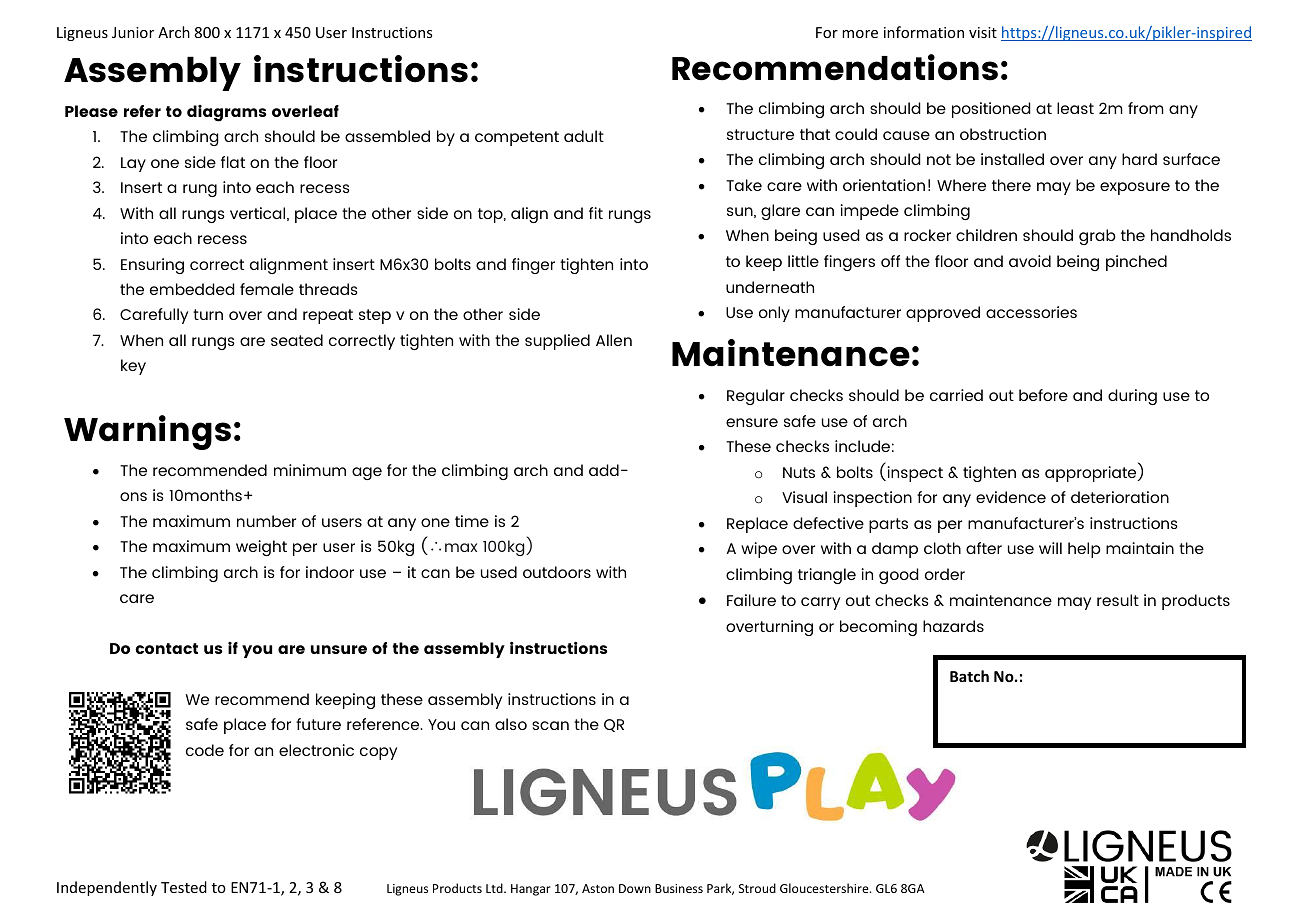  Describe the element at coordinates (310, 470) in the screenshot. I see `minimum` at that location.
